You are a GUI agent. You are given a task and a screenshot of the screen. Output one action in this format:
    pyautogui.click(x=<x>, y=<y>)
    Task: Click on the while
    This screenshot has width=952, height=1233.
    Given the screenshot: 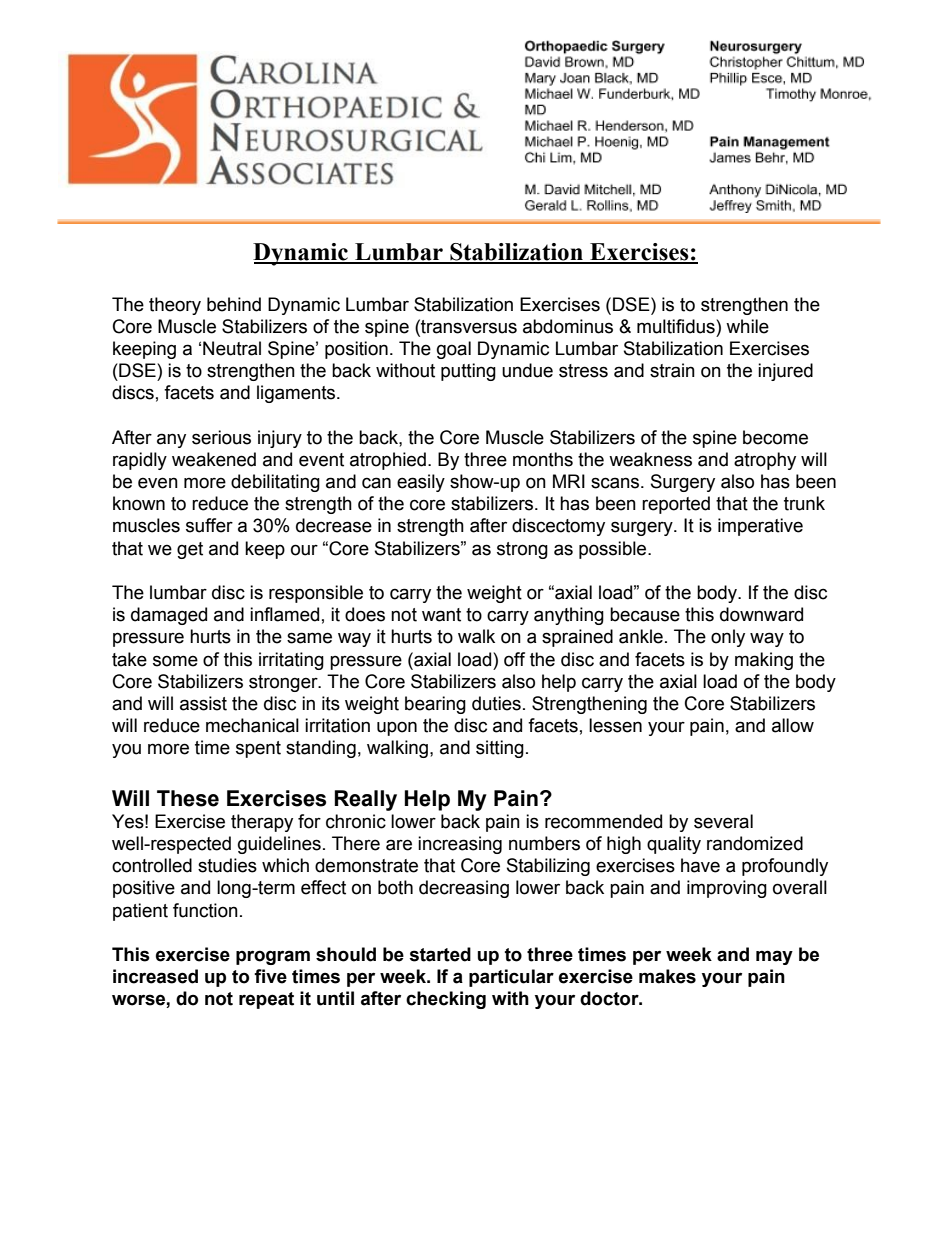 What is the action you would take?
    pyautogui.click(x=747, y=326)
